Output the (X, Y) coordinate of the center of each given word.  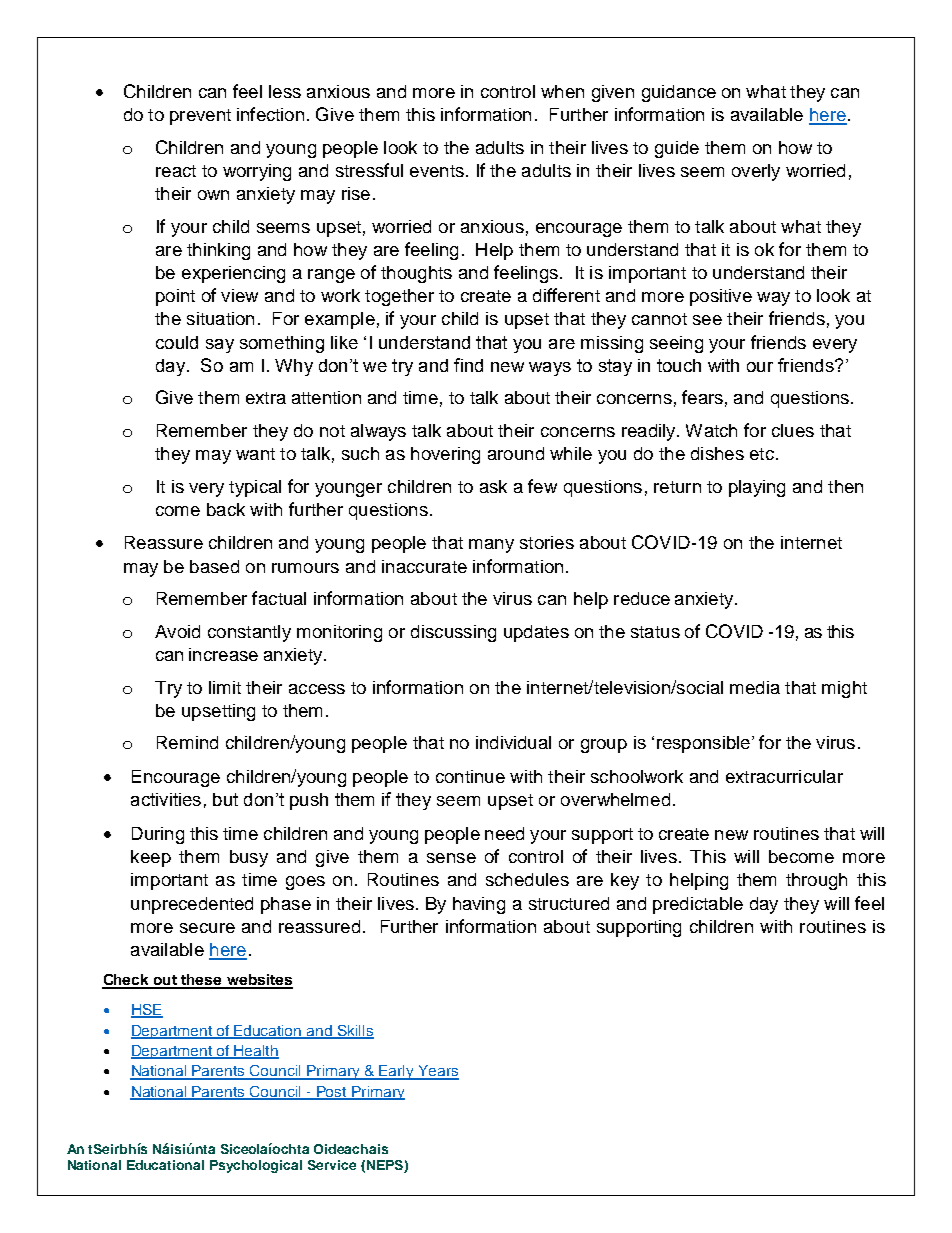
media (755, 687)
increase (223, 654)
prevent (200, 117)
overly (756, 172)
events (437, 171)
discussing (453, 633)
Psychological (256, 1166)
